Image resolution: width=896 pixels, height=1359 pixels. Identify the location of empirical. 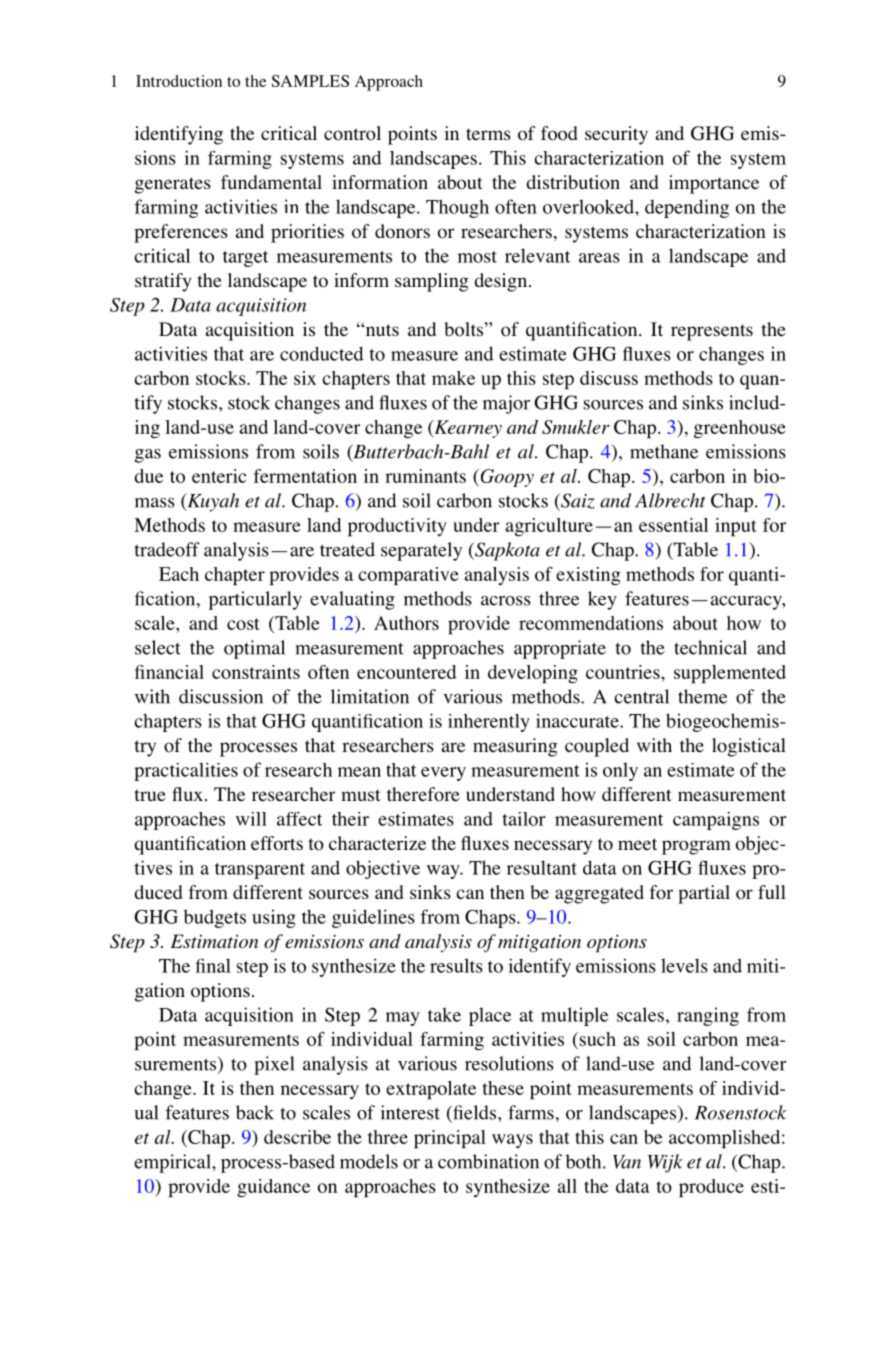
(173, 1163).
